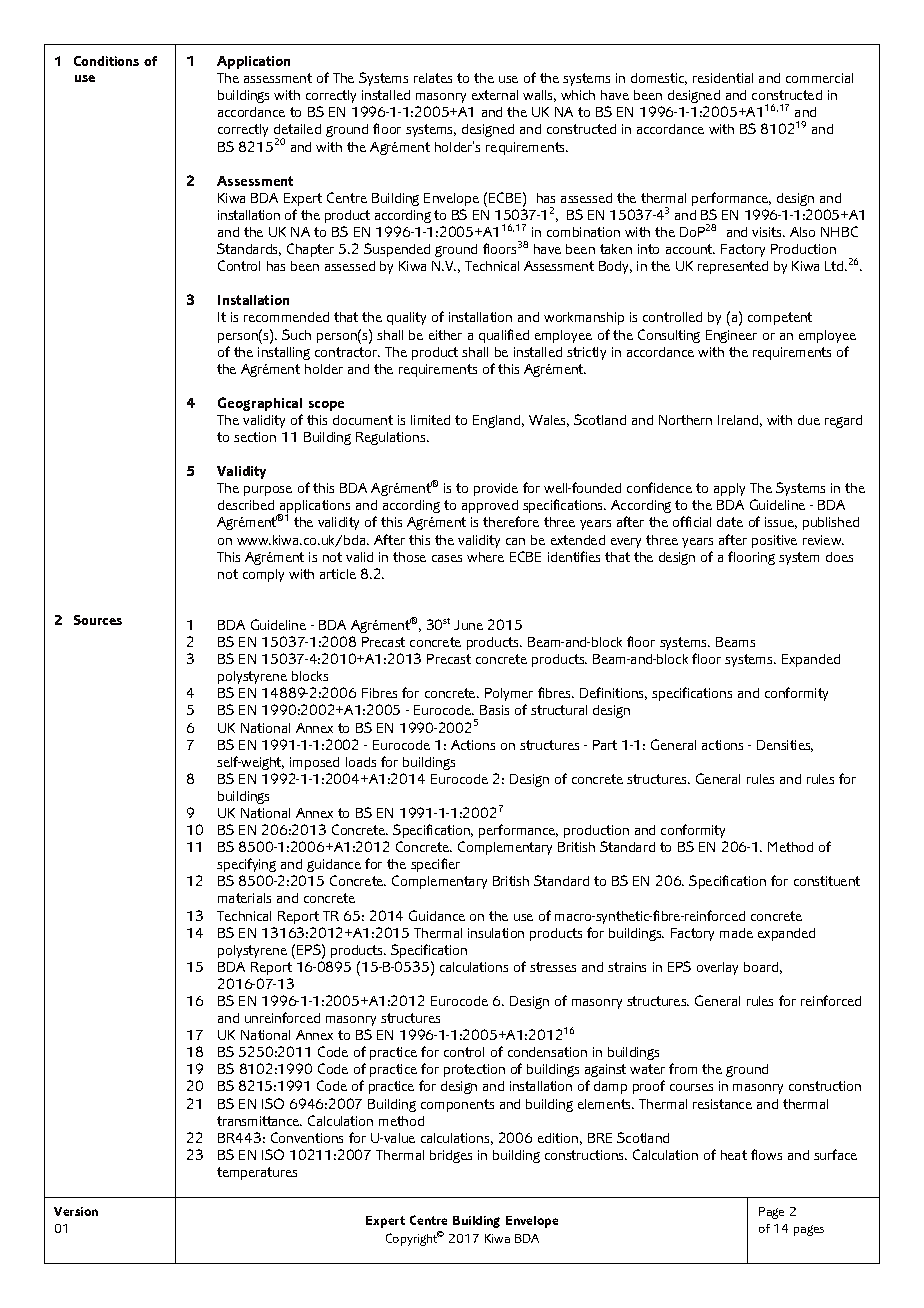  I want to click on positive, so click(774, 541).
